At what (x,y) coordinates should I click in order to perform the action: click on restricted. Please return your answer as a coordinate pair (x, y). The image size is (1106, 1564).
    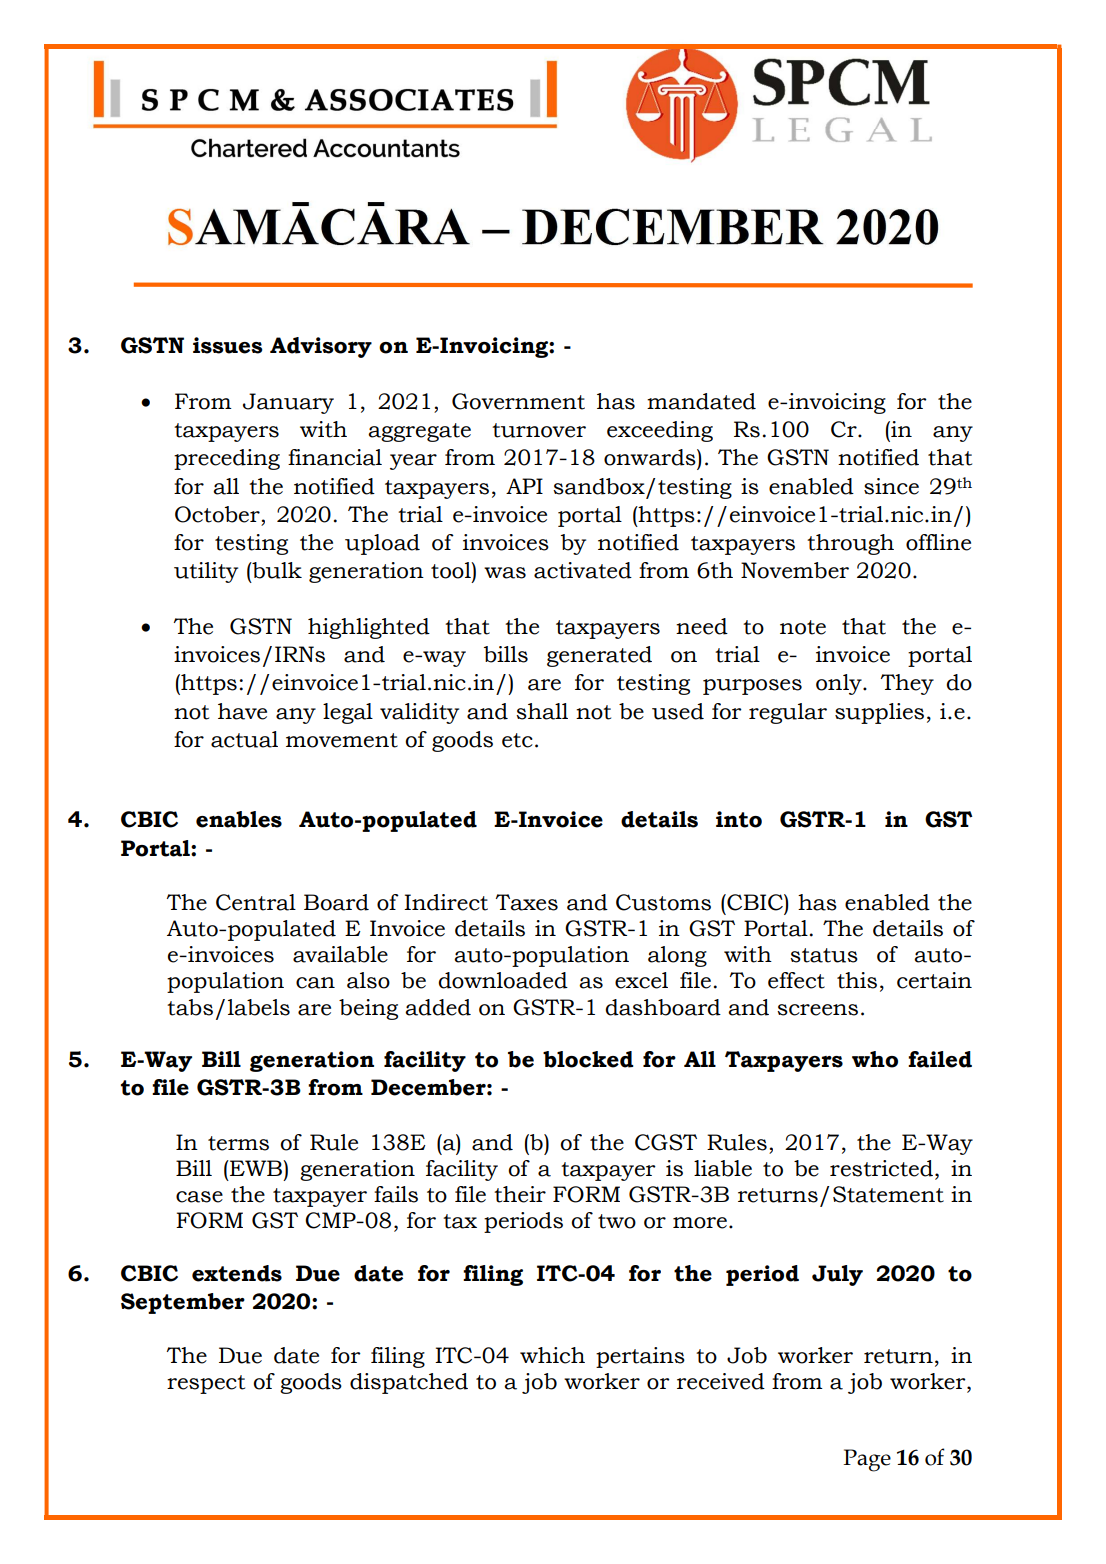
    Looking at the image, I should click on (881, 1168).
